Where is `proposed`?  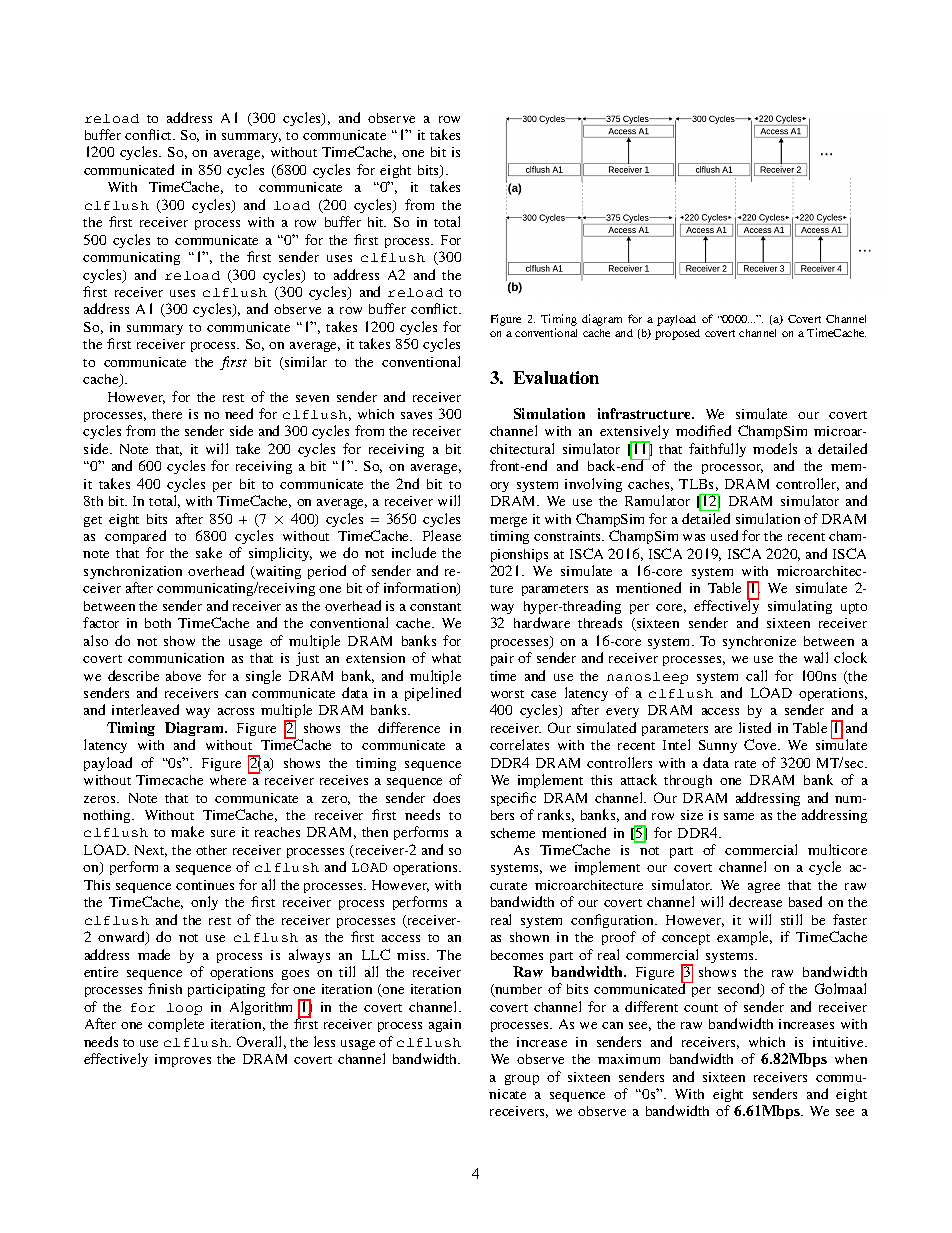
proposed is located at coordinates (677, 334).
